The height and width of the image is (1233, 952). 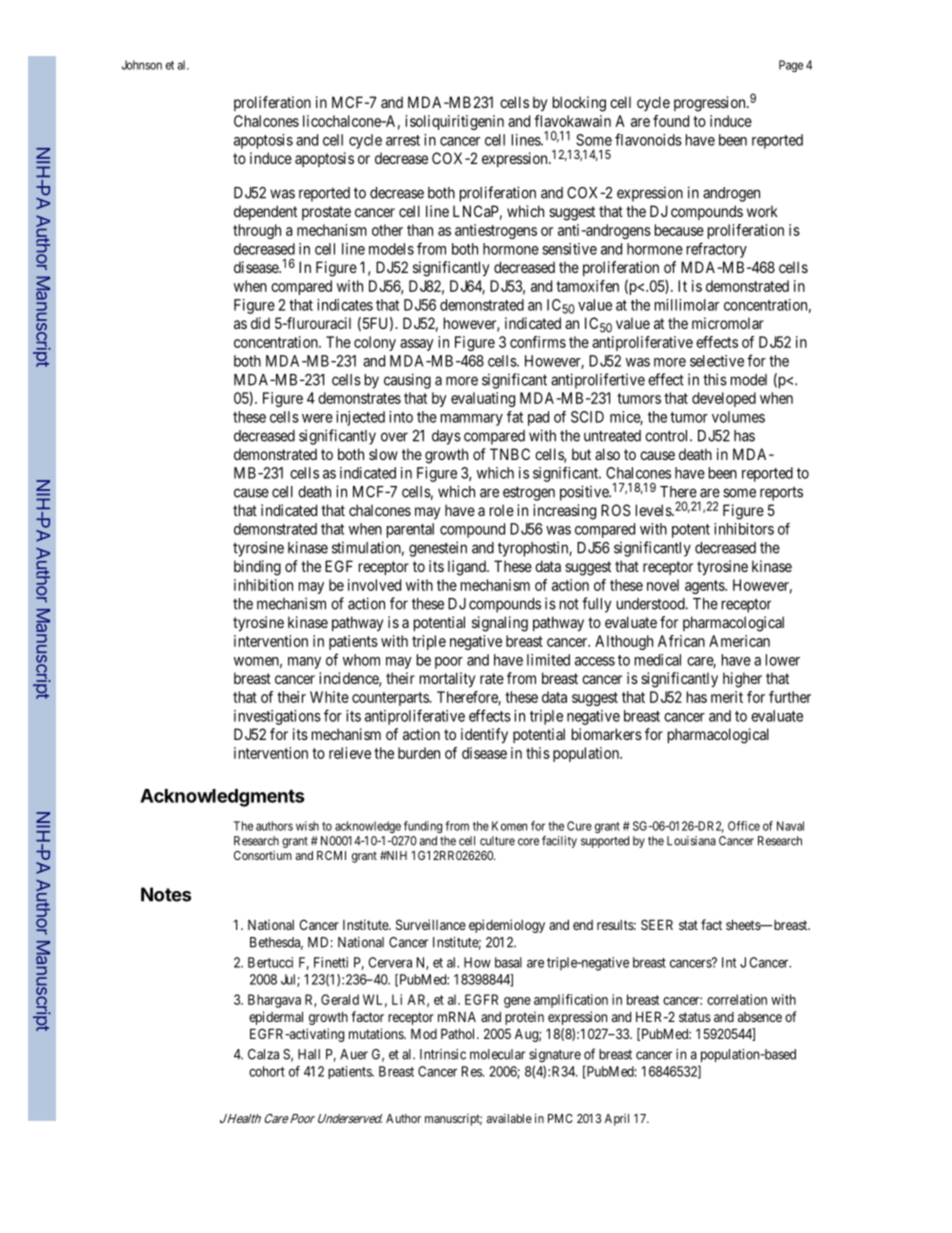 What do you see at coordinates (403, 140) in the image?
I see `arrest` at bounding box center [403, 140].
